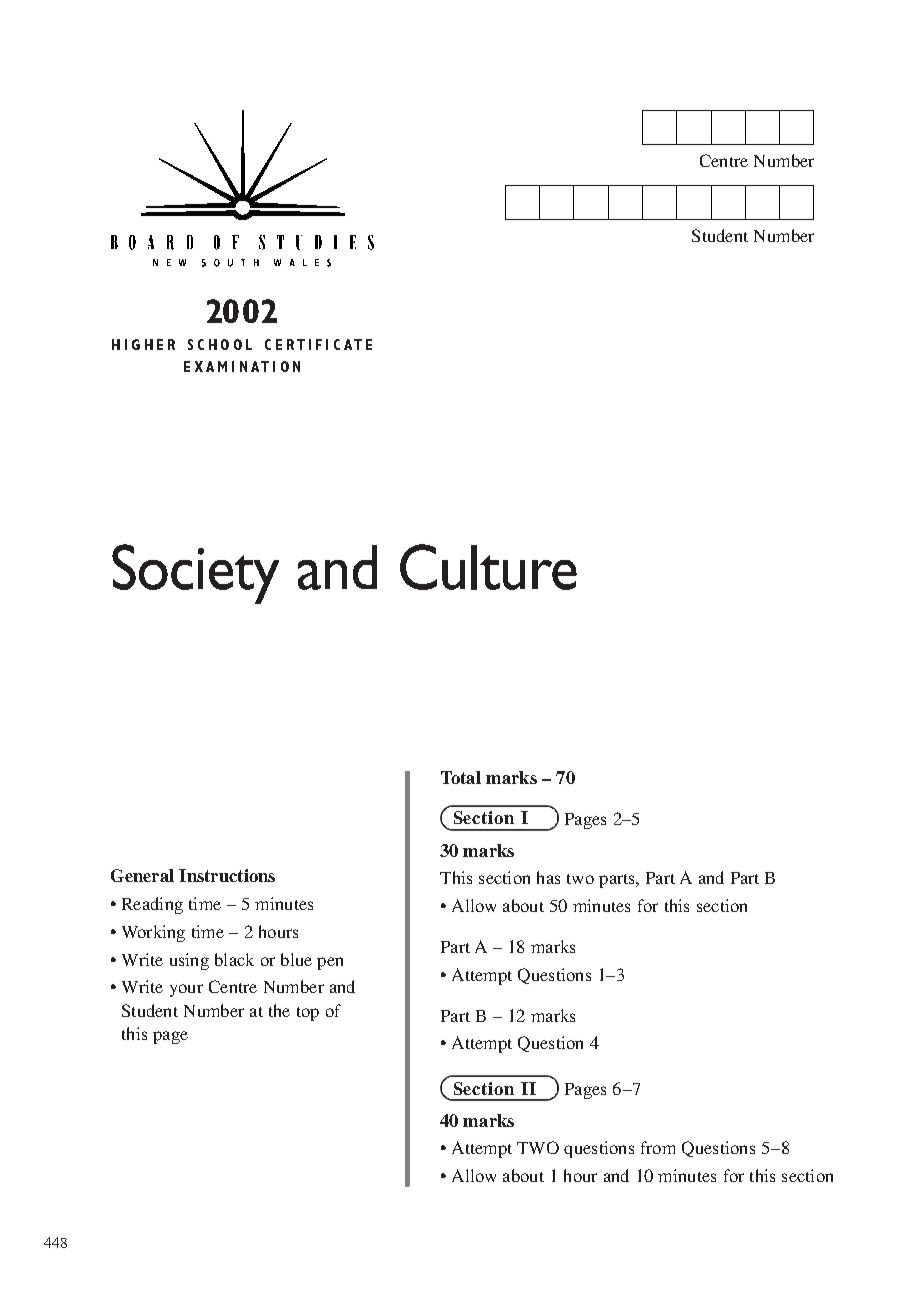 The width and height of the image is (924, 1308). I want to click on Total, so click(461, 777).
